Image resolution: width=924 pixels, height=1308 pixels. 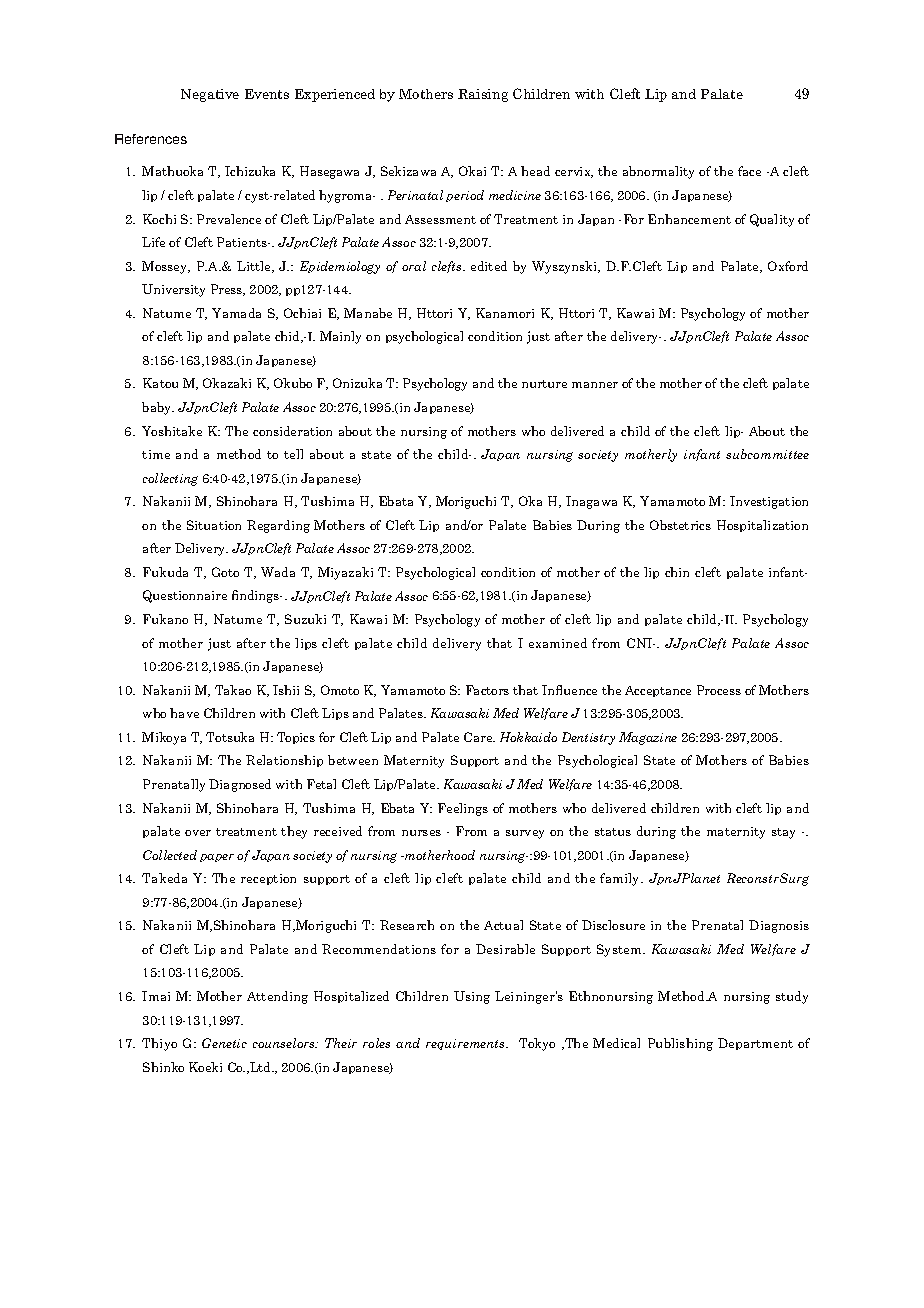 I want to click on edited, so click(x=489, y=266).
